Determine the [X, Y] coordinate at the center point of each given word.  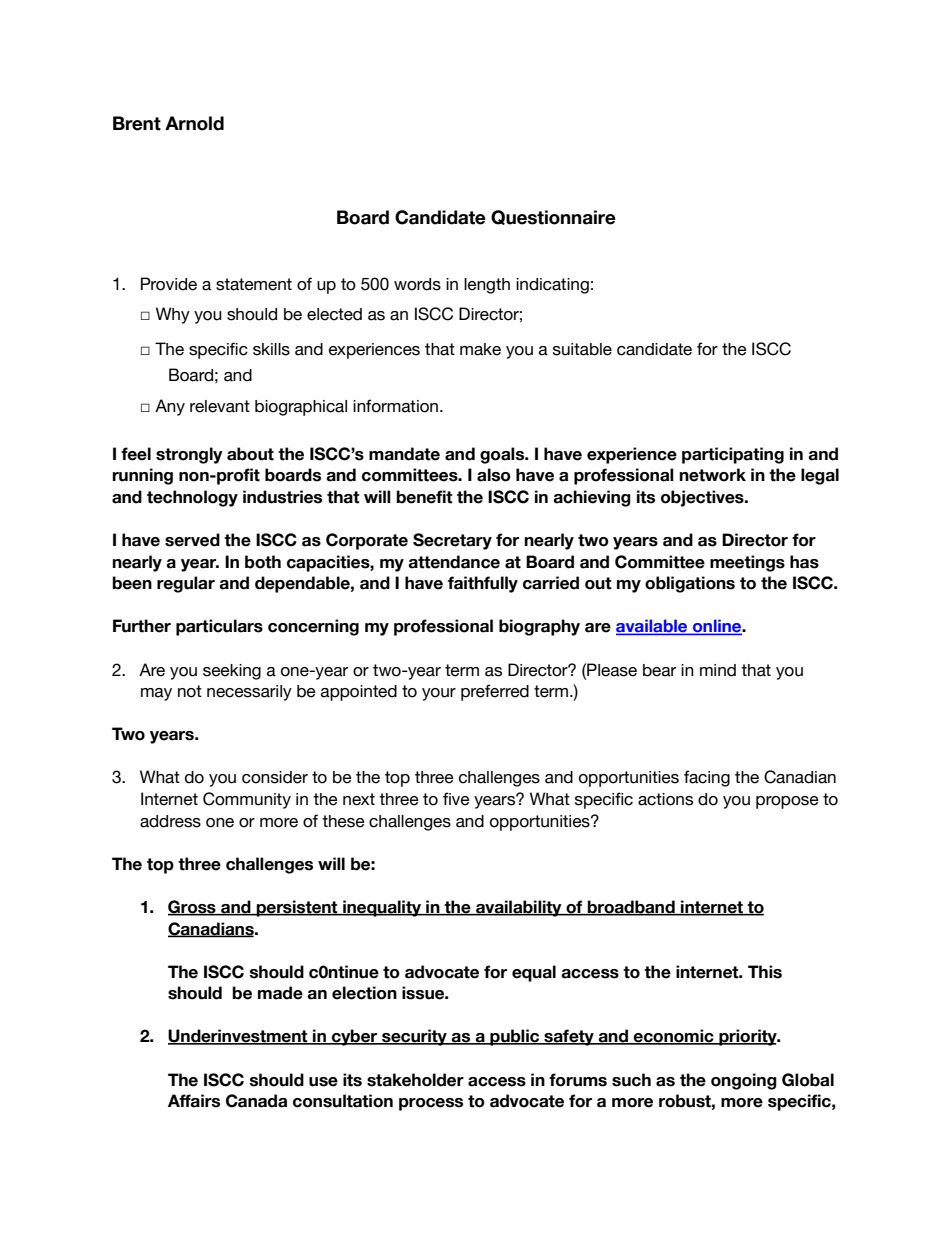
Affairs [194, 1101]
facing [707, 778]
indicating [552, 286]
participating [733, 455]
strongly [189, 455]
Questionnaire [553, 217]
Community [247, 800]
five [456, 799]
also [494, 475]
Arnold [194, 123]
